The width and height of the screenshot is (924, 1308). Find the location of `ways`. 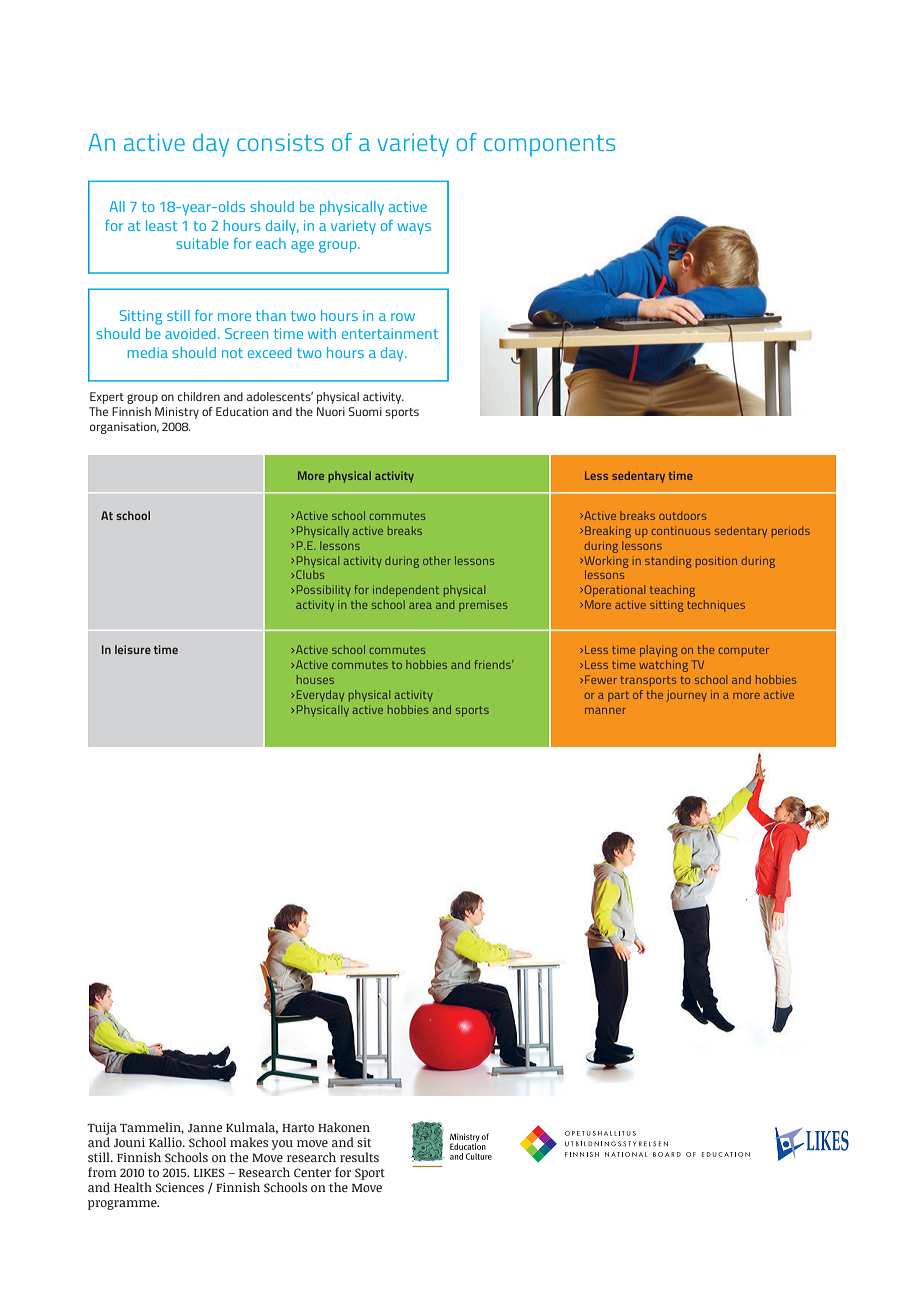

ways is located at coordinates (414, 228).
